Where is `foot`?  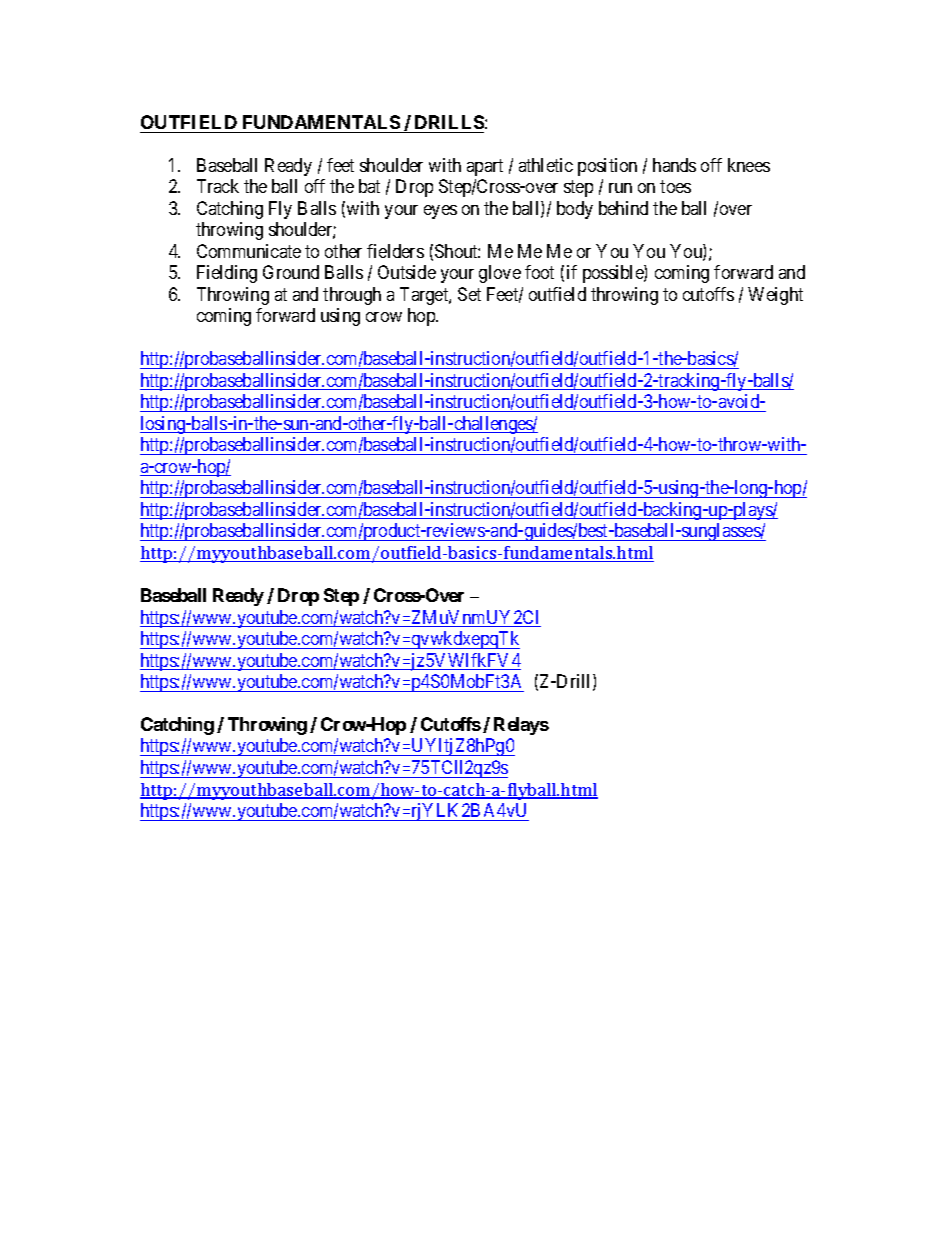 foot is located at coordinates (539, 272).
